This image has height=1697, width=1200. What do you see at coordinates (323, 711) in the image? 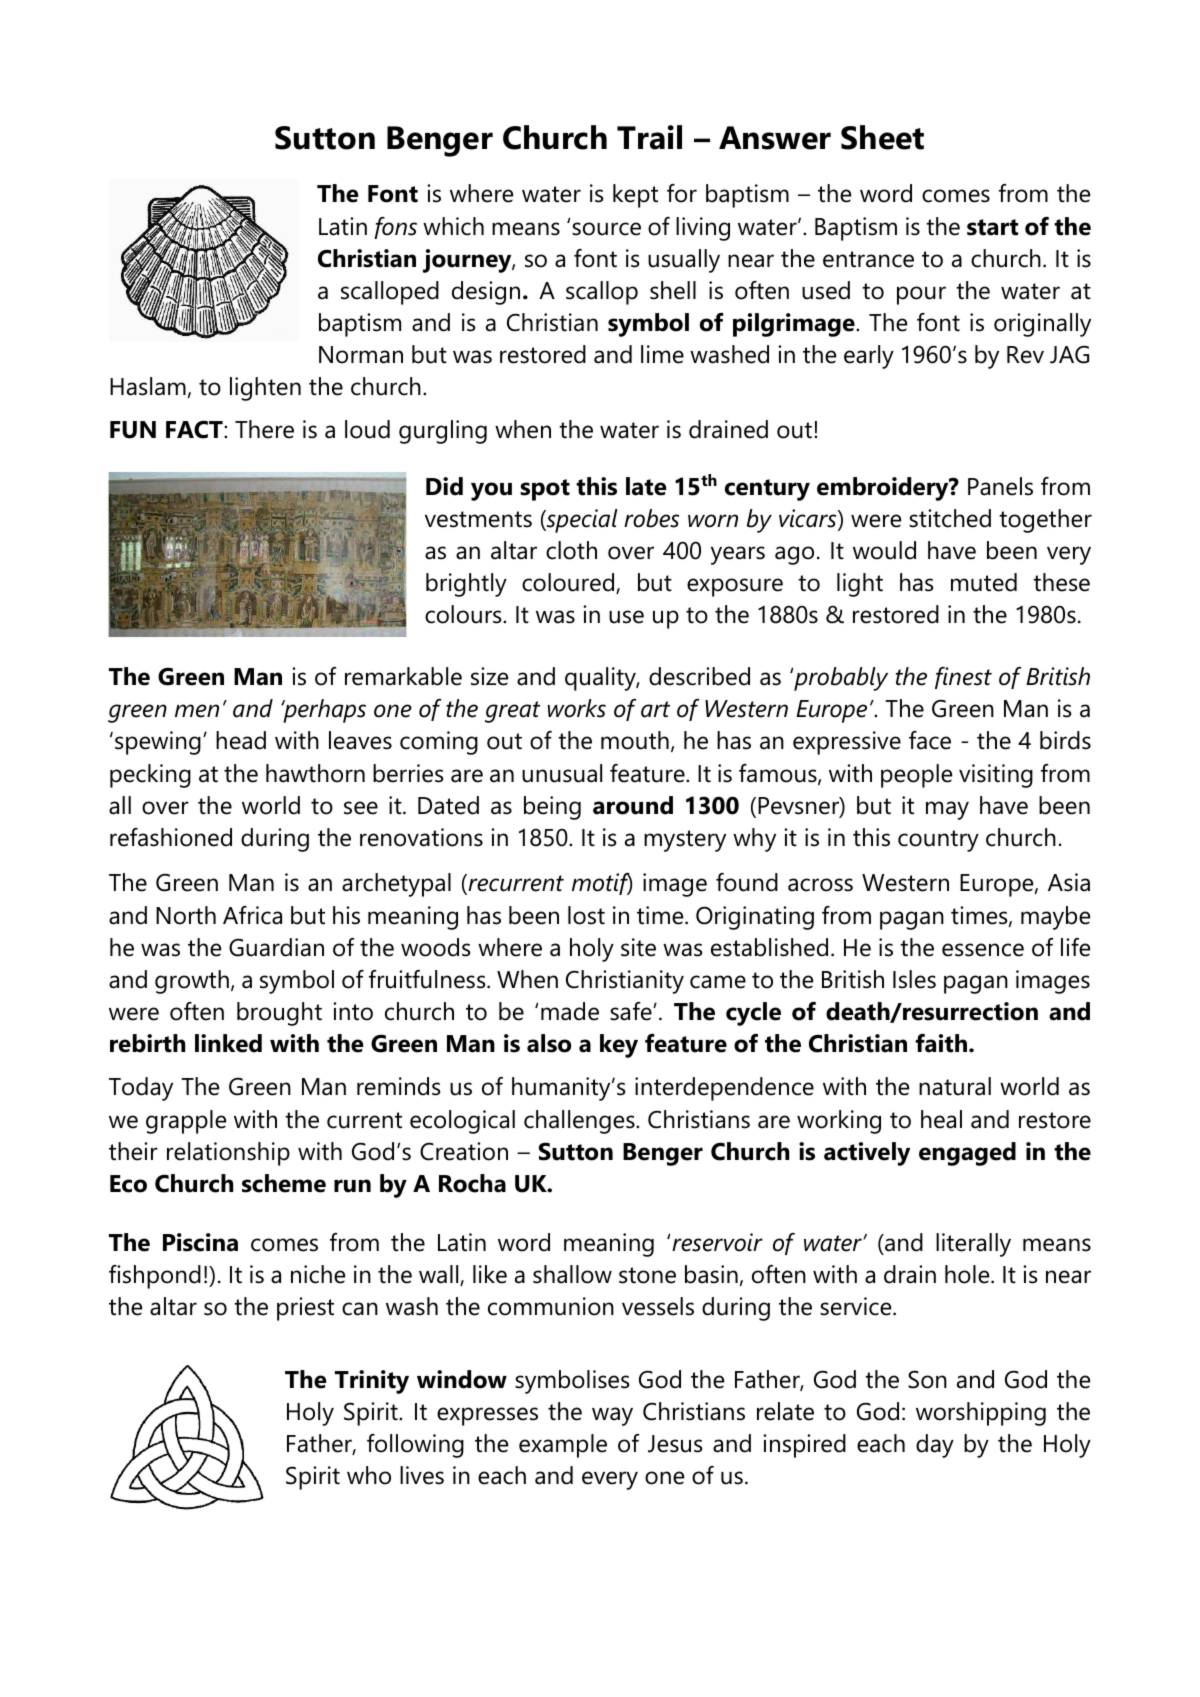
I see `perhaps` at bounding box center [323, 711].
